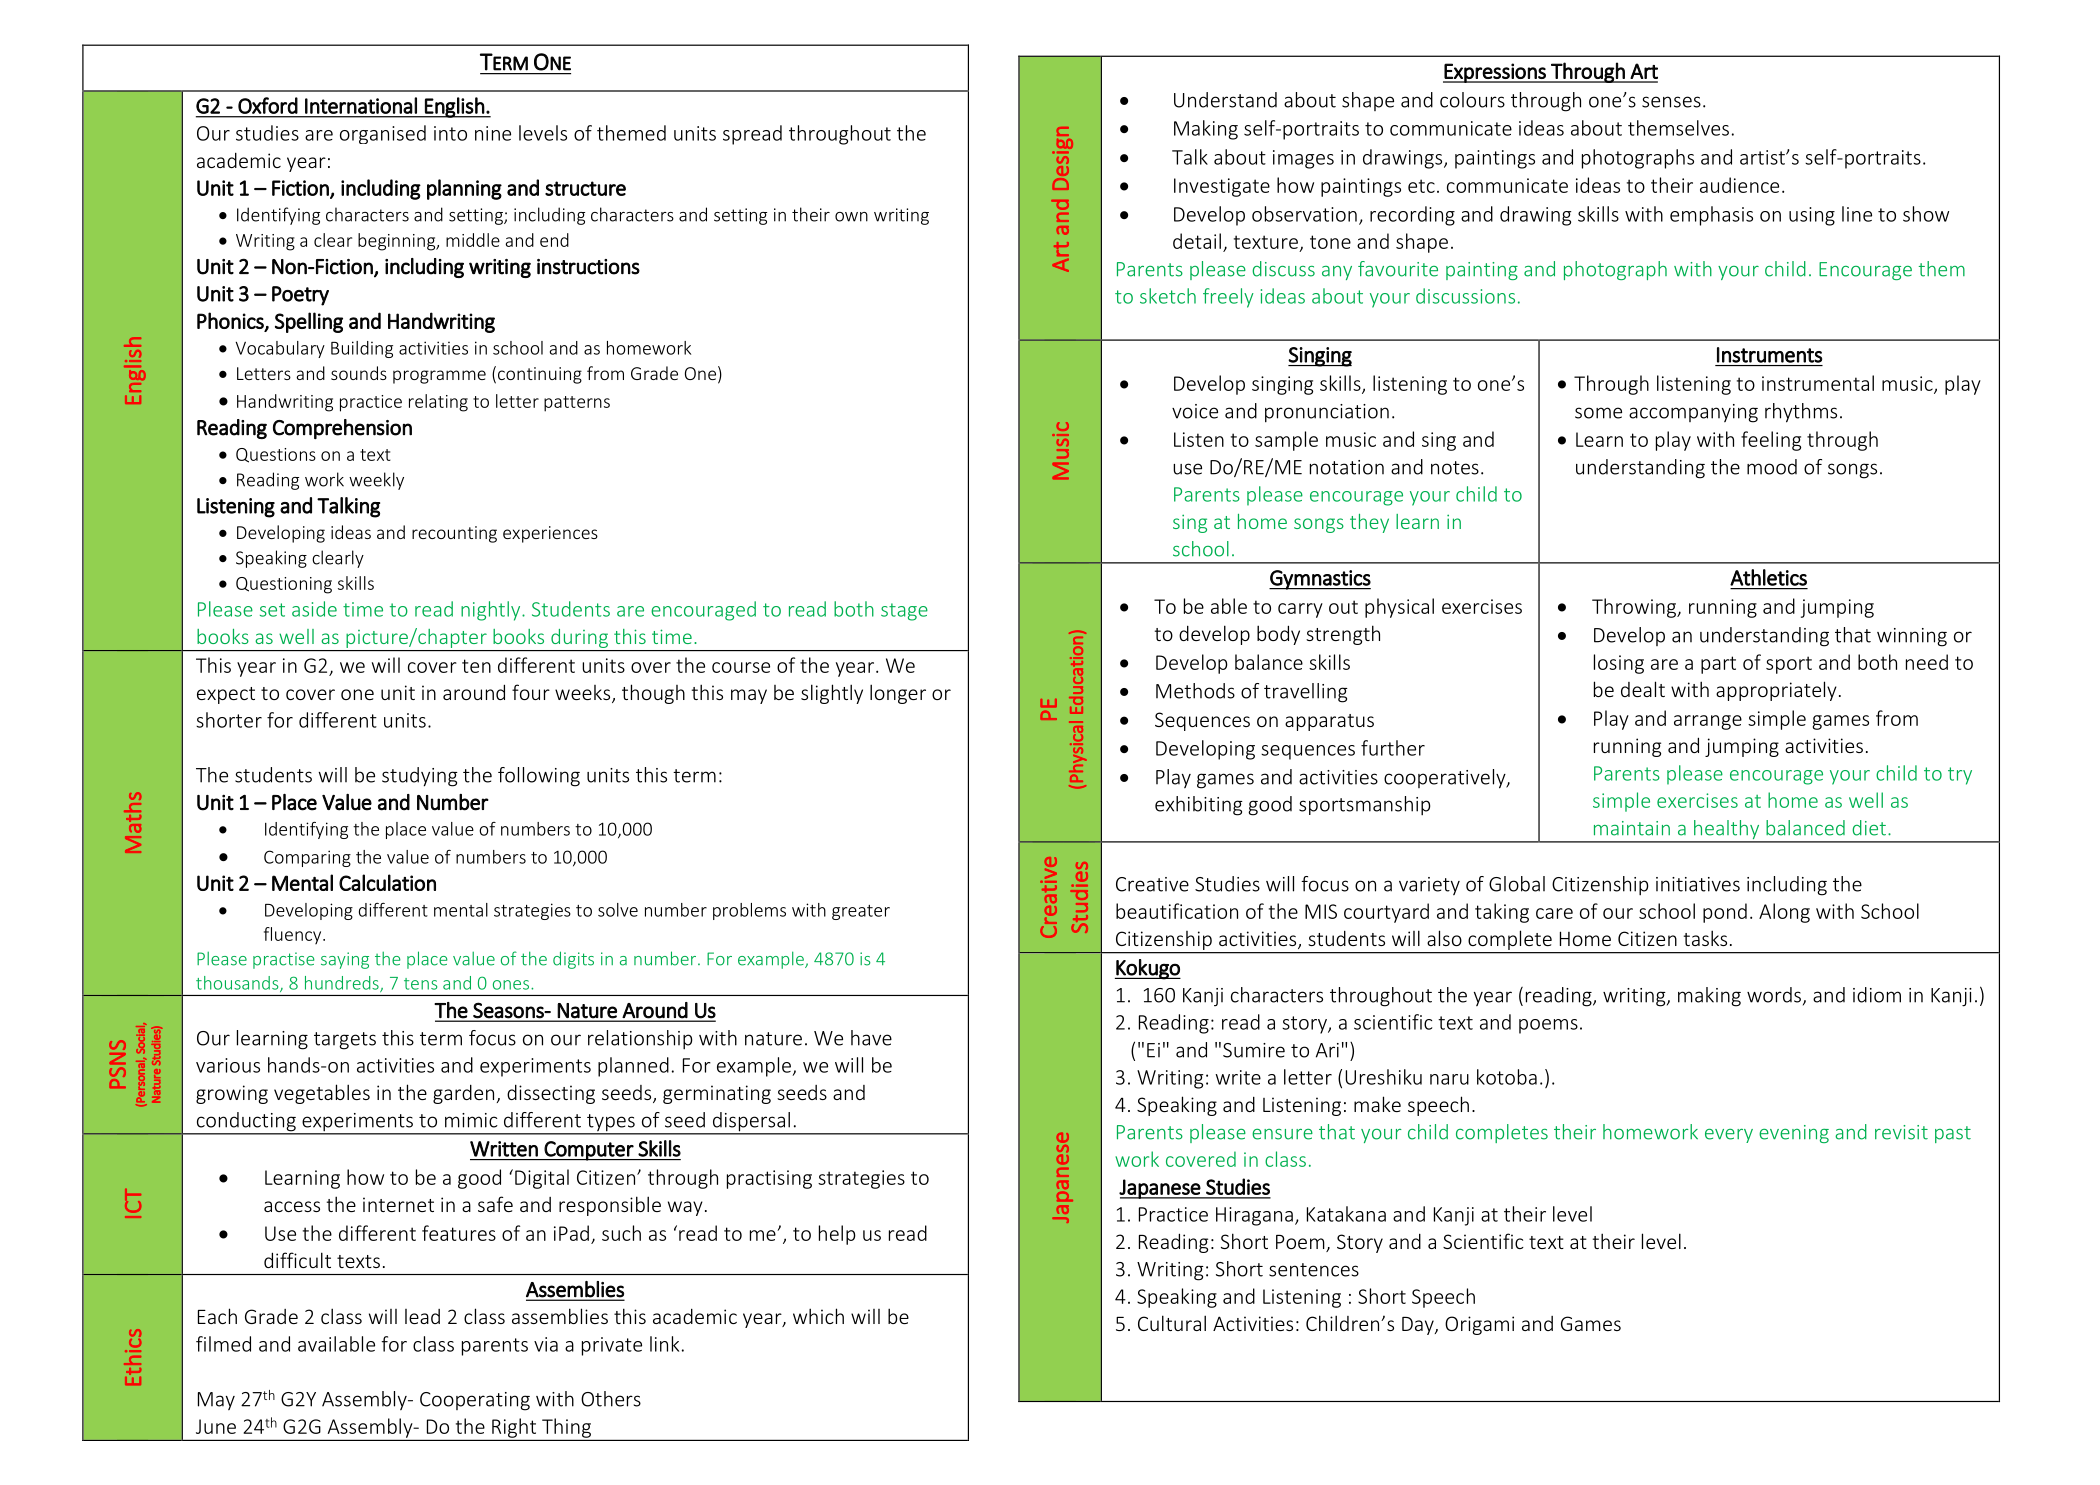 Image resolution: width=2100 pixels, height=1485 pixels. Describe the element at coordinates (450, 133) in the screenshot. I see `into` at that location.
